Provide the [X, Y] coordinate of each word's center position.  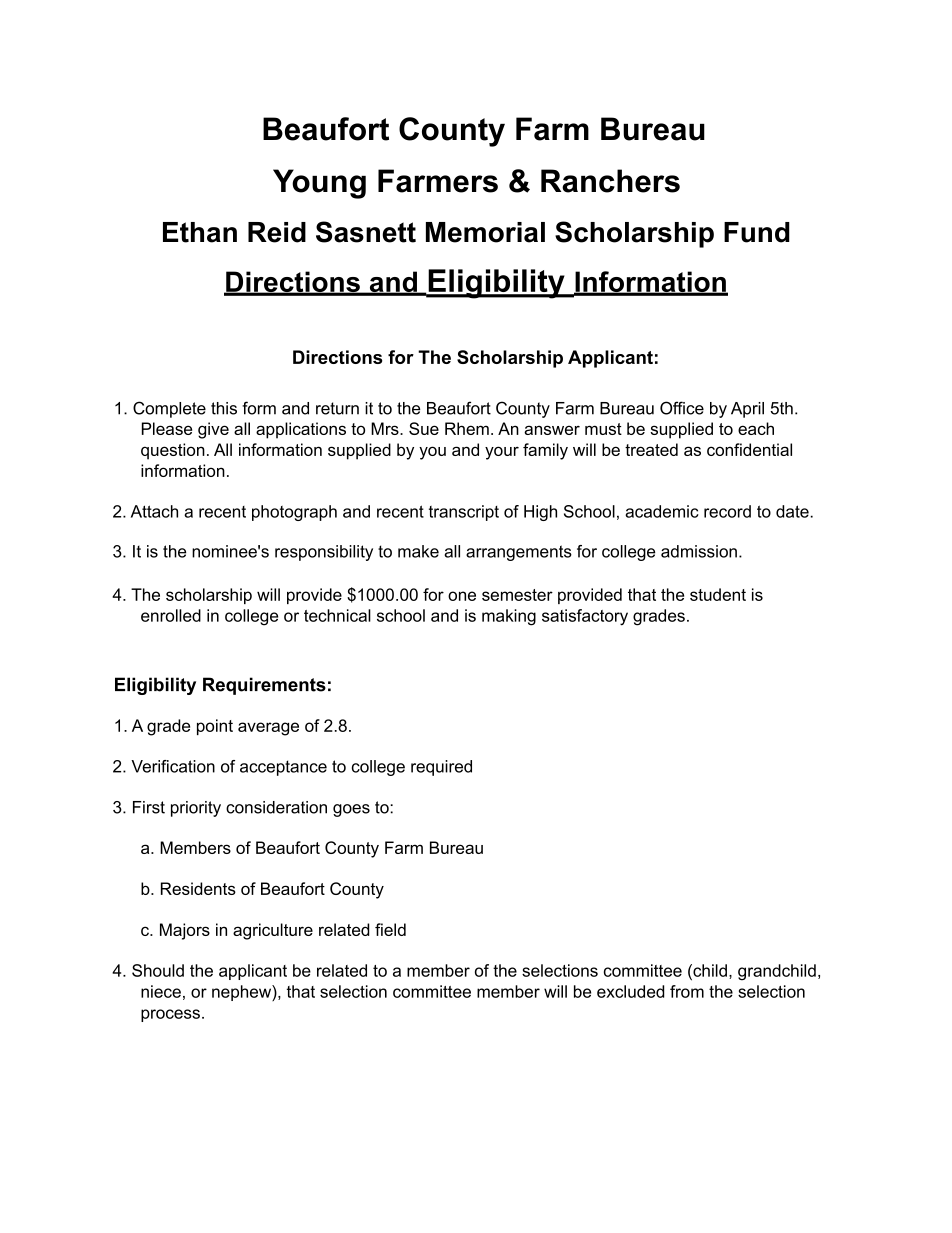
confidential [749, 449]
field [390, 929]
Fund [757, 232]
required [441, 768]
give [213, 430]
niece [161, 991]
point [215, 727]
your [502, 453]
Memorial [485, 232]
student [718, 594]
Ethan [200, 232]
